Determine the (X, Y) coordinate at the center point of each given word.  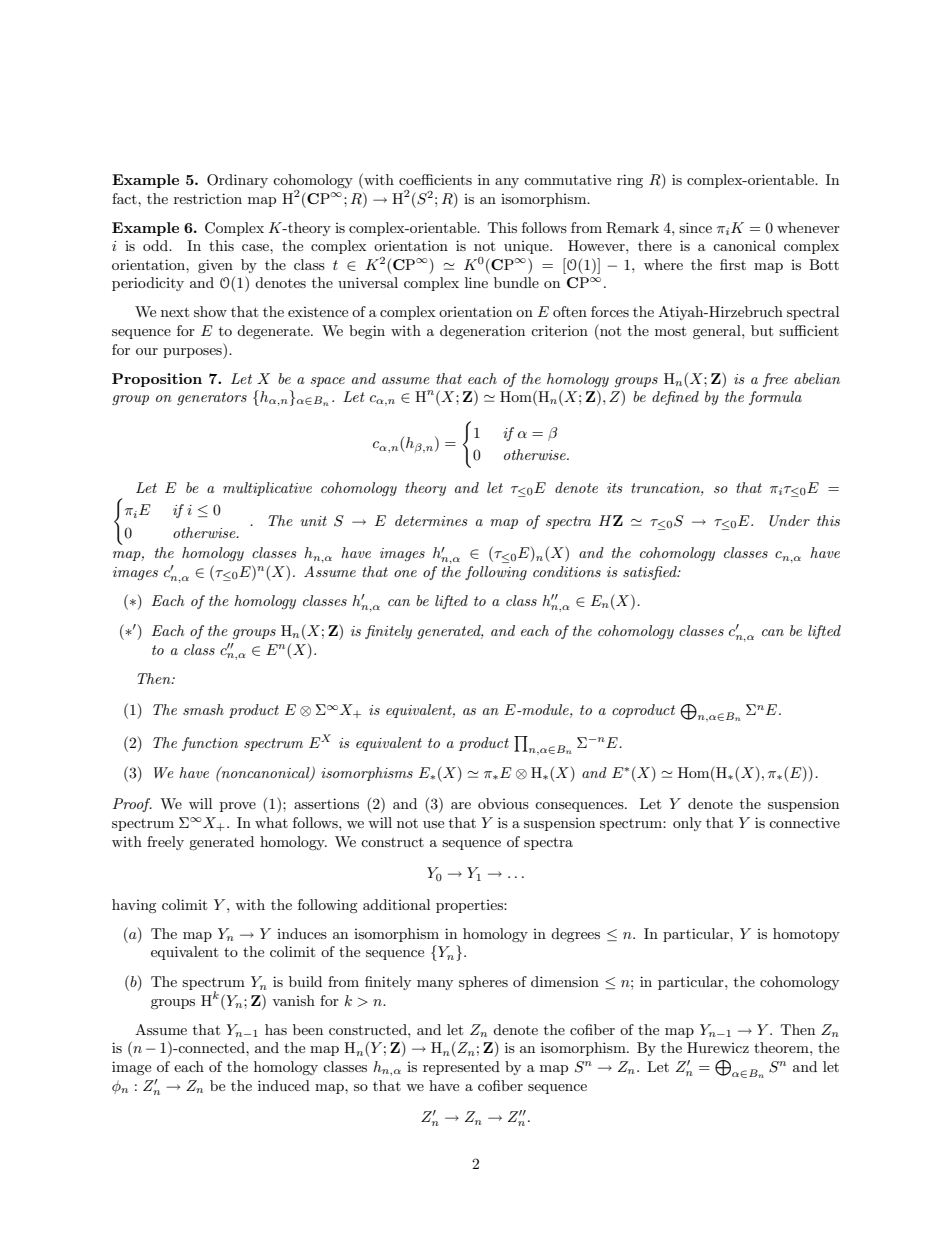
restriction (208, 198)
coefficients (435, 179)
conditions (567, 571)
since (695, 227)
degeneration (482, 332)
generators (212, 398)
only (687, 824)
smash (203, 709)
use (433, 824)
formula (775, 398)
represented (461, 1068)
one (405, 573)
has (276, 1029)
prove (238, 807)
